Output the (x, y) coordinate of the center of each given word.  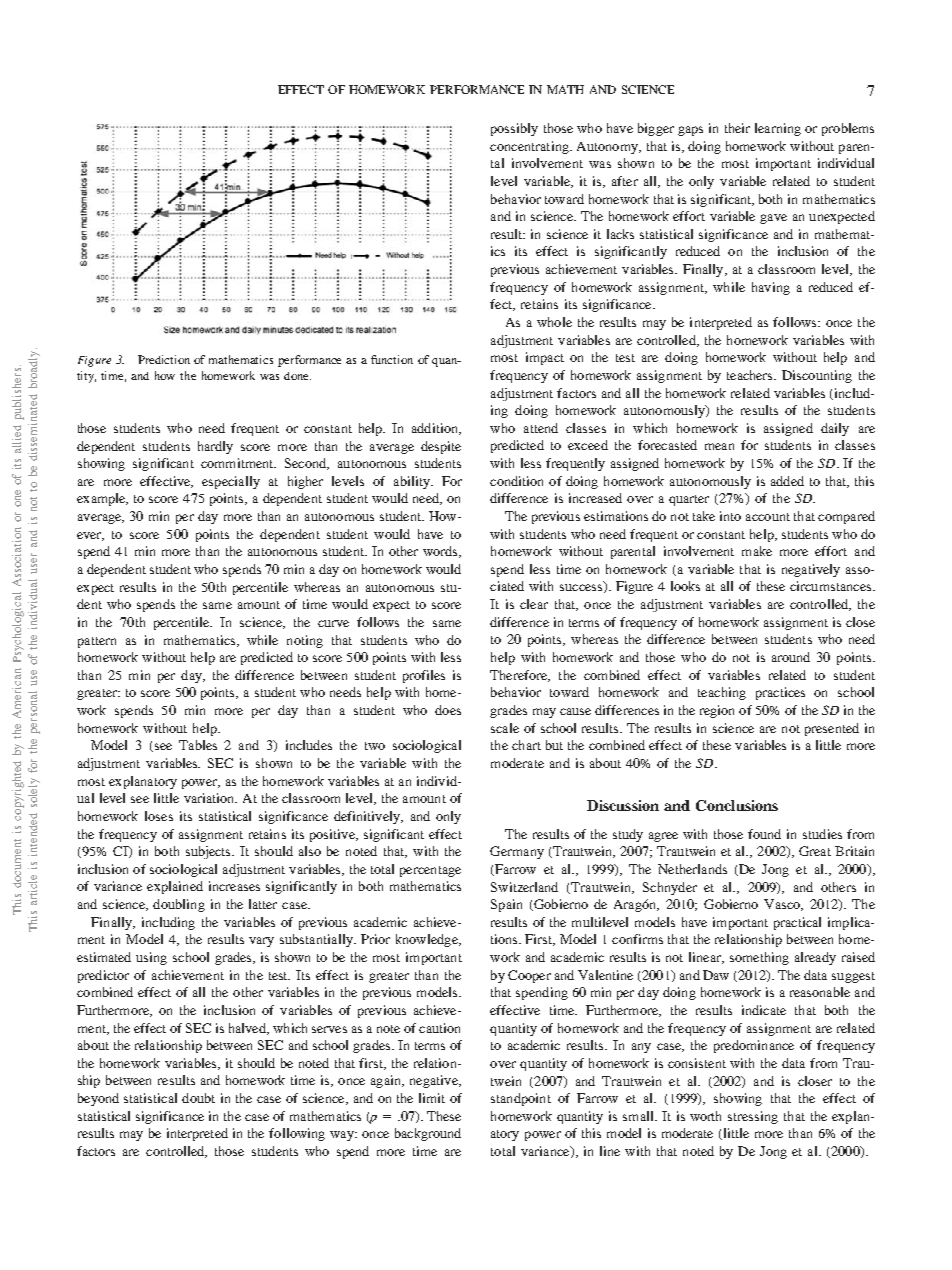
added (787, 481)
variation (210, 798)
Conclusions (737, 805)
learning (778, 129)
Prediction (164, 359)
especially (231, 482)
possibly (514, 129)
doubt (198, 1098)
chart (526, 745)
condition (516, 481)
